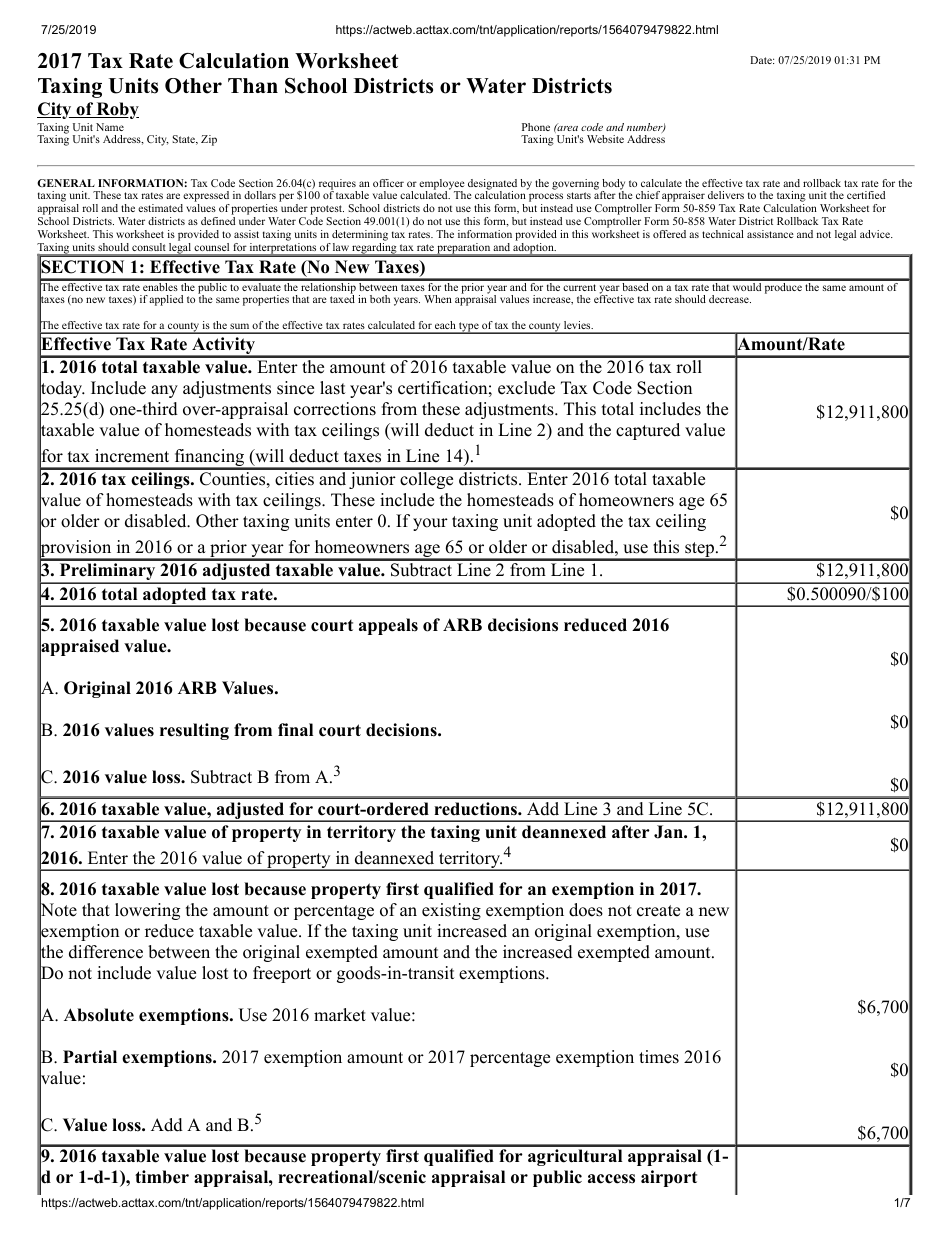 This page has width=952, height=1234. Describe the element at coordinates (162, 1177) in the page. I see `timber` at that location.
